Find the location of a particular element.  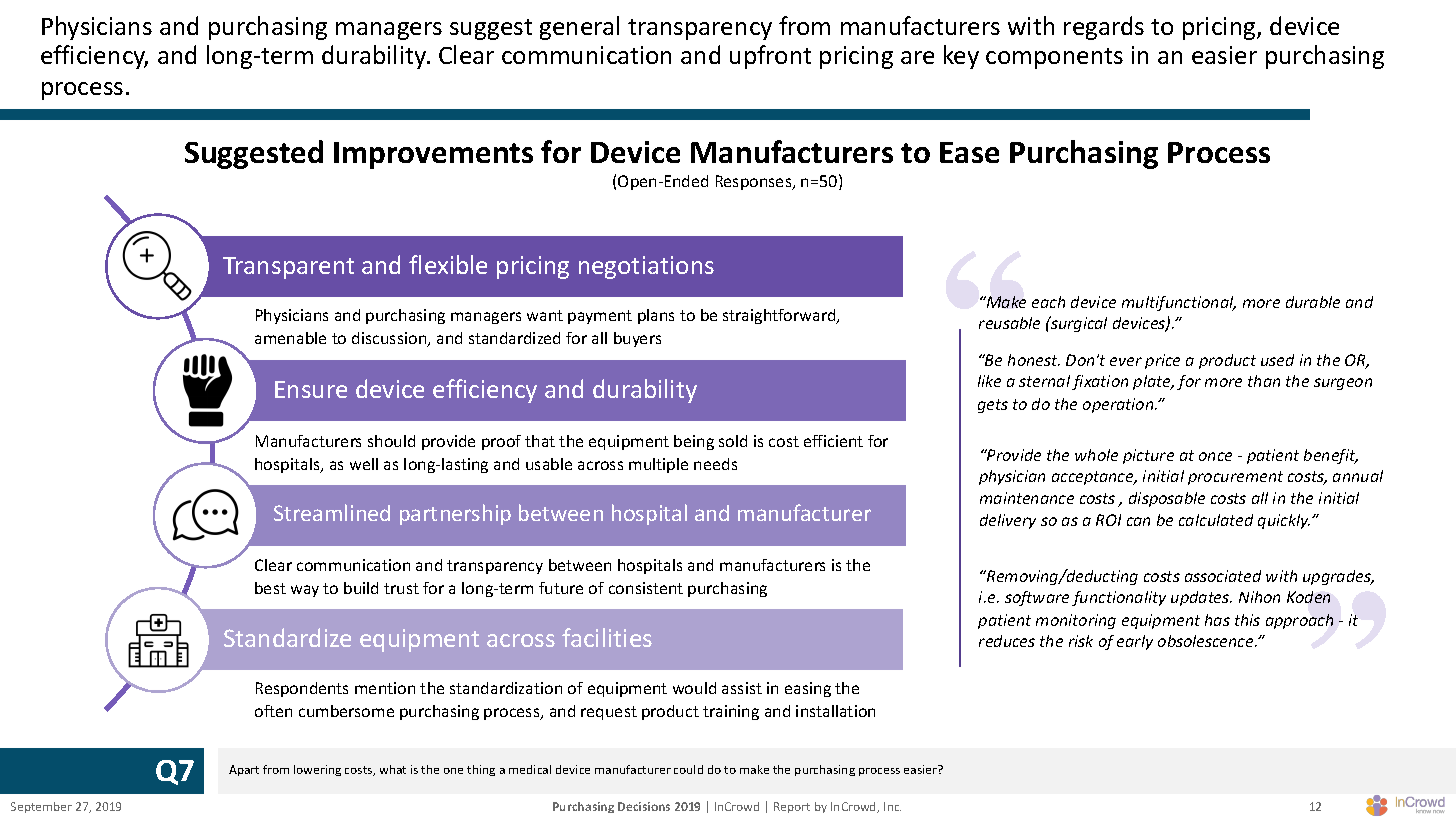

Report is located at coordinates (792, 807).
